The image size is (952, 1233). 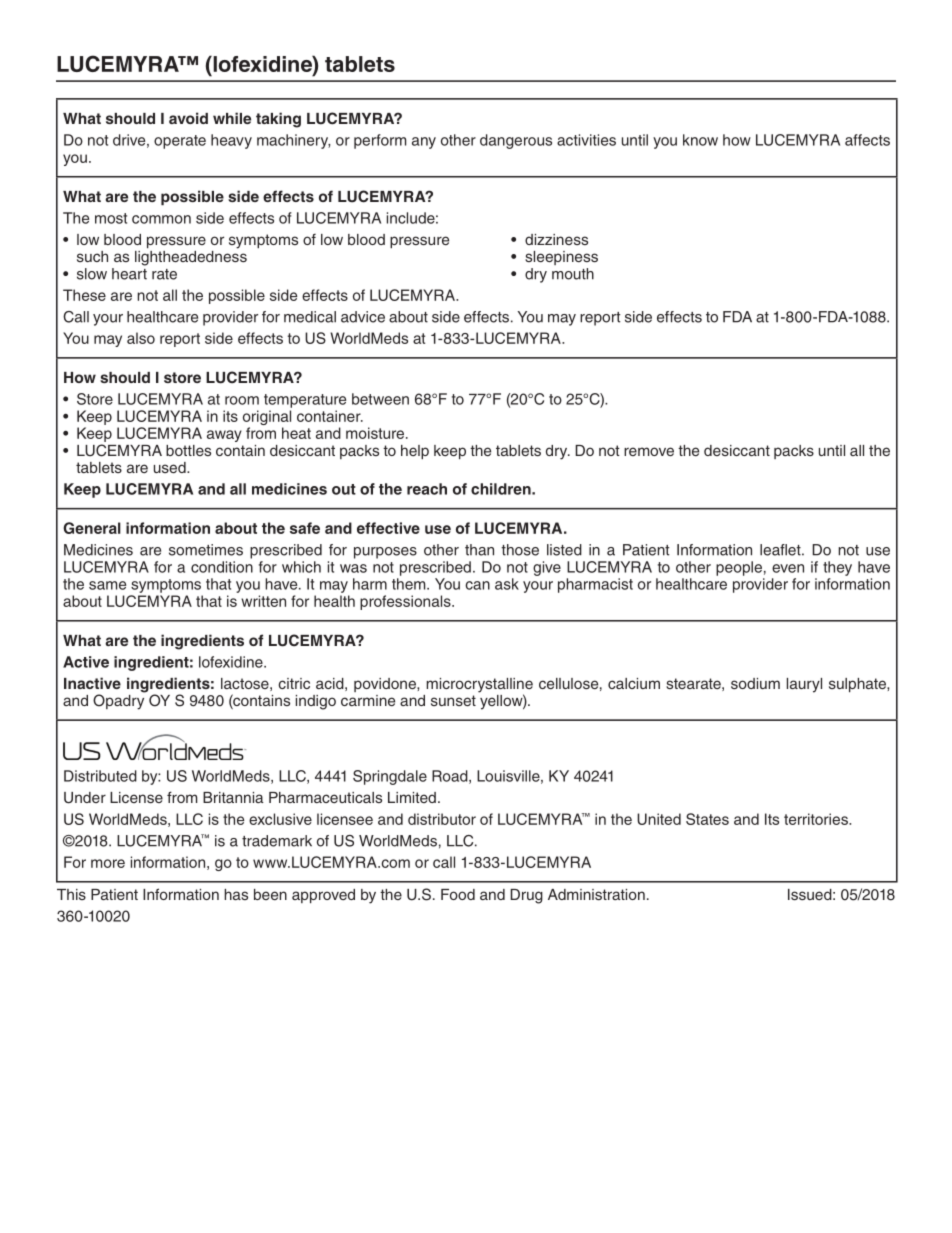 What do you see at coordinates (424, 143) in the screenshot?
I see `any` at bounding box center [424, 143].
